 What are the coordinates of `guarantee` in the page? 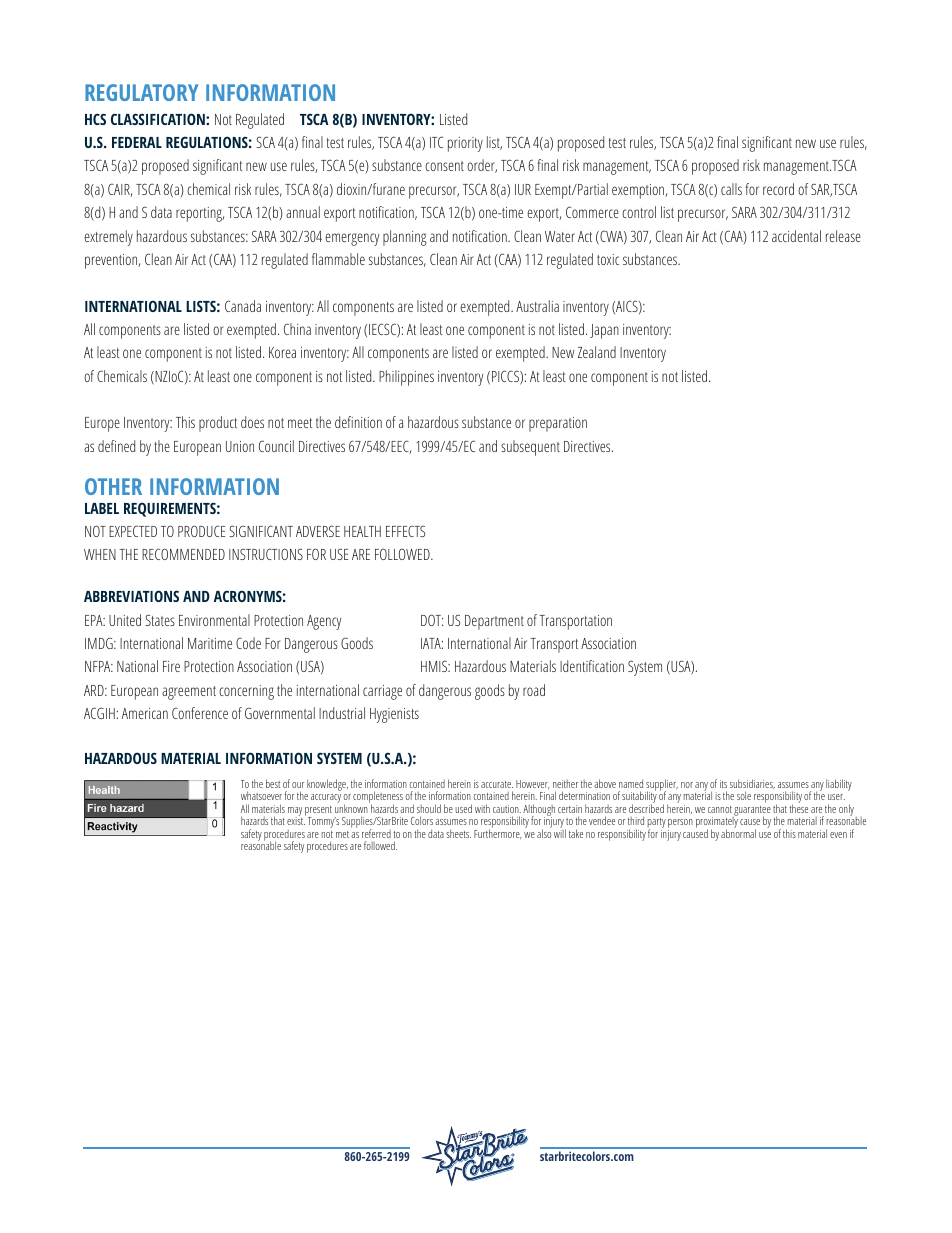 It's located at (752, 812).
